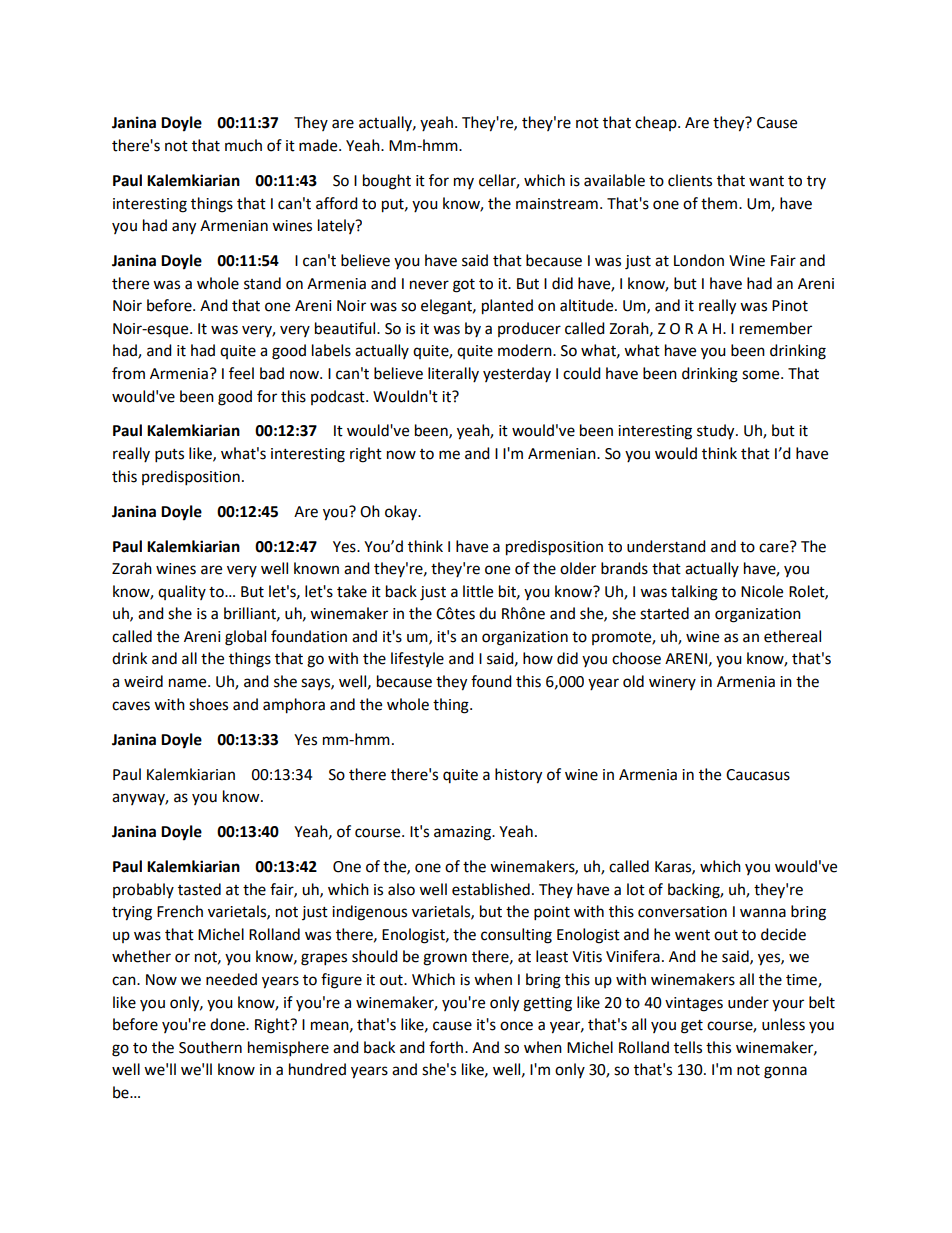 The height and width of the screenshot is (1233, 952). What do you see at coordinates (447, 1047) in the screenshot?
I see `forth` at bounding box center [447, 1047].
